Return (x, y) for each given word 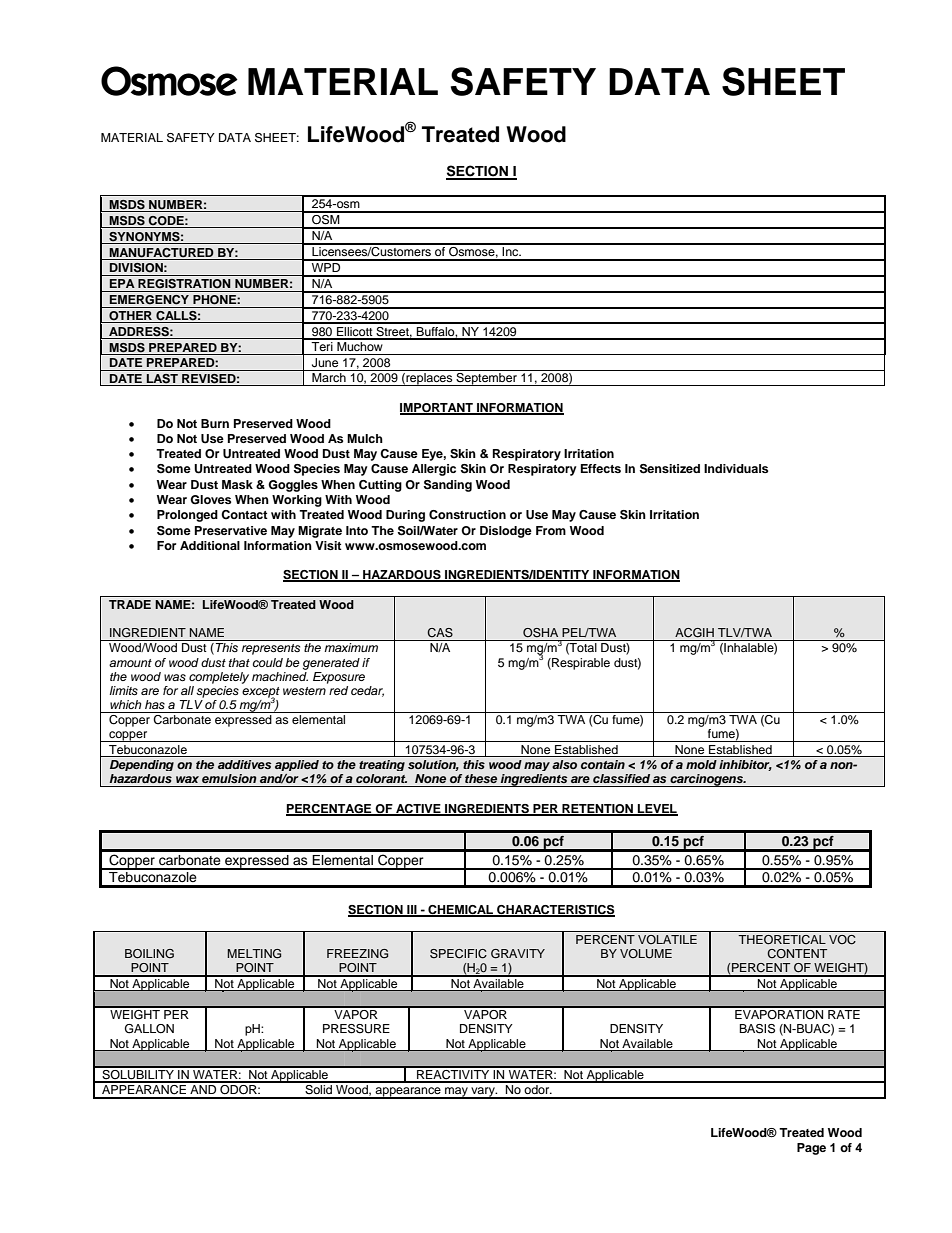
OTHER (131, 317)
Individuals (736, 468)
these (481, 778)
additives (244, 764)
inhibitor (745, 765)
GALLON (149, 1029)
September (486, 379)
